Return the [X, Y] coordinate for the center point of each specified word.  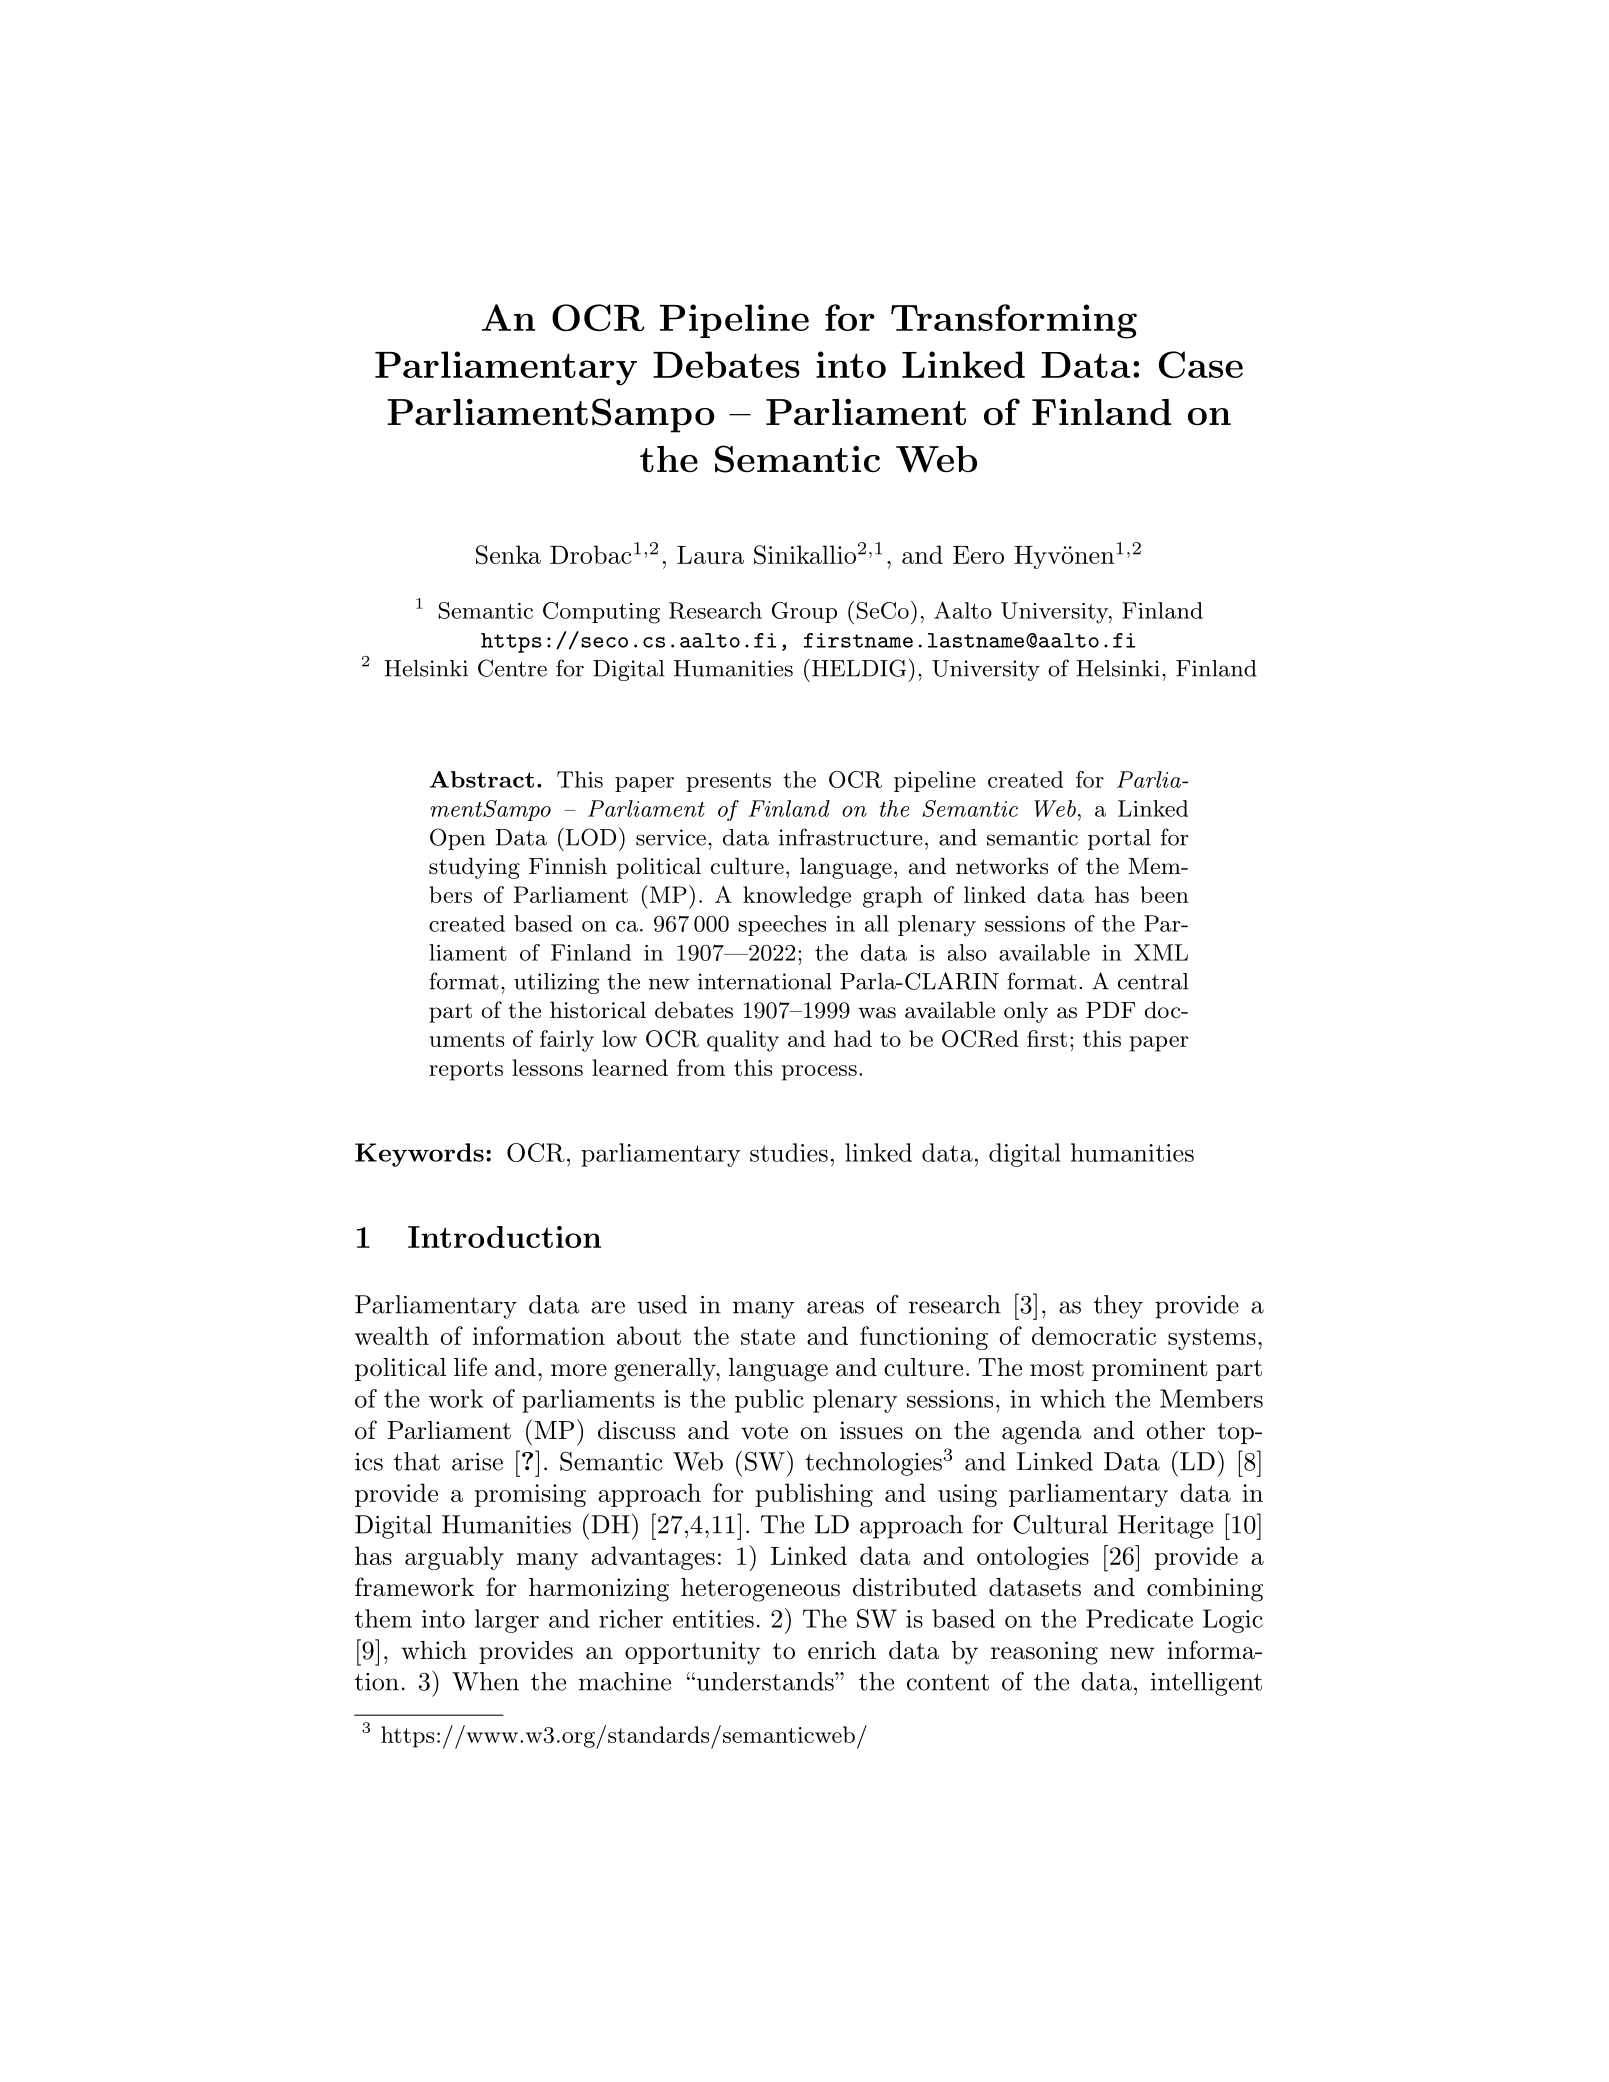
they [1118, 1307]
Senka [508, 555]
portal [1119, 839]
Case [1201, 364]
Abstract [482, 779]
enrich [842, 1650]
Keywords [419, 1155]
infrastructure [851, 837]
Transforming [1014, 321]
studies [789, 1152]
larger [507, 1621]
